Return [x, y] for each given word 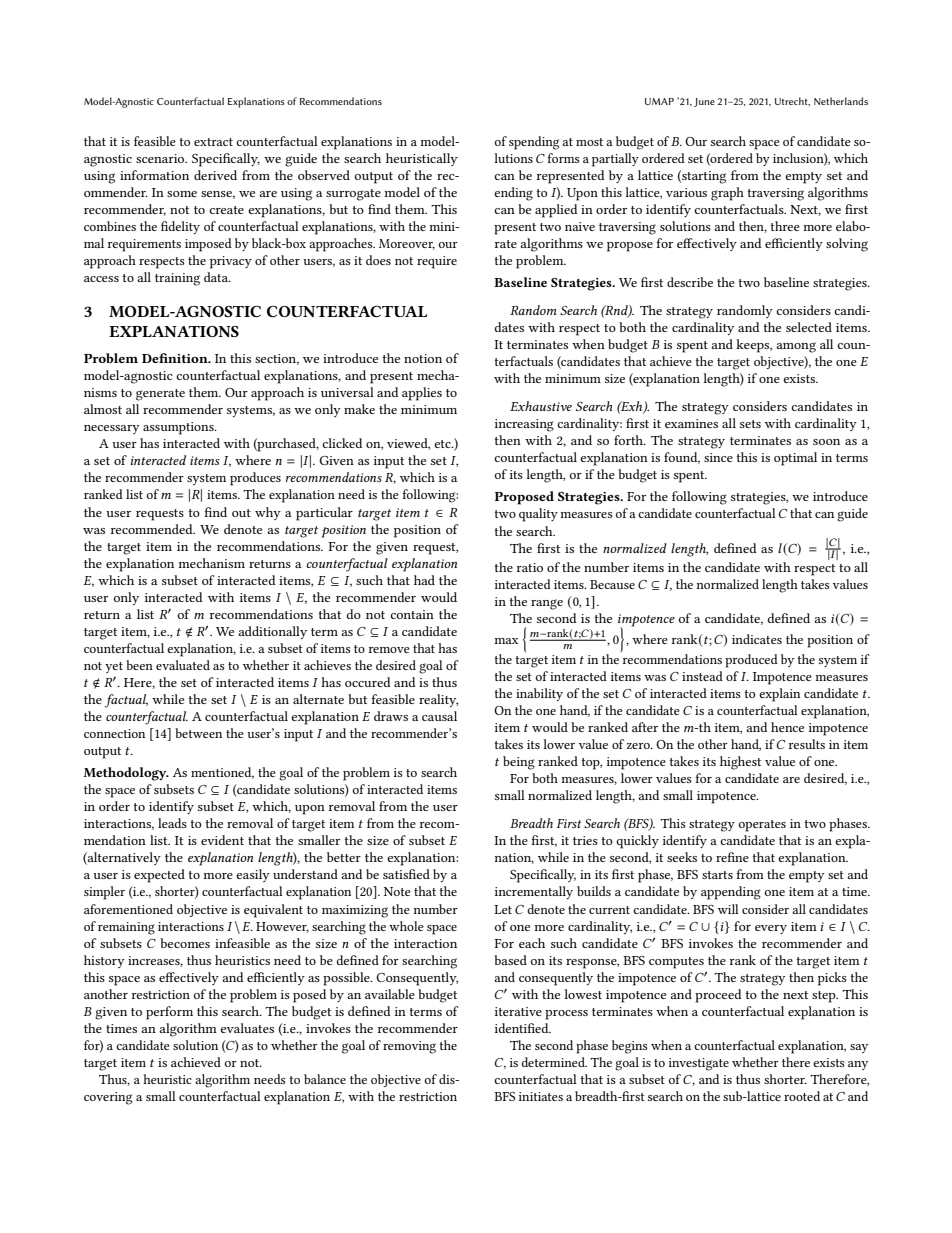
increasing [524, 425]
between [198, 733]
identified [523, 1028]
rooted [802, 1096]
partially [615, 160]
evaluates [247, 1028]
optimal [795, 459]
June [704, 102]
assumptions [179, 428]
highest [740, 763]
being [519, 763]
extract [213, 142]
